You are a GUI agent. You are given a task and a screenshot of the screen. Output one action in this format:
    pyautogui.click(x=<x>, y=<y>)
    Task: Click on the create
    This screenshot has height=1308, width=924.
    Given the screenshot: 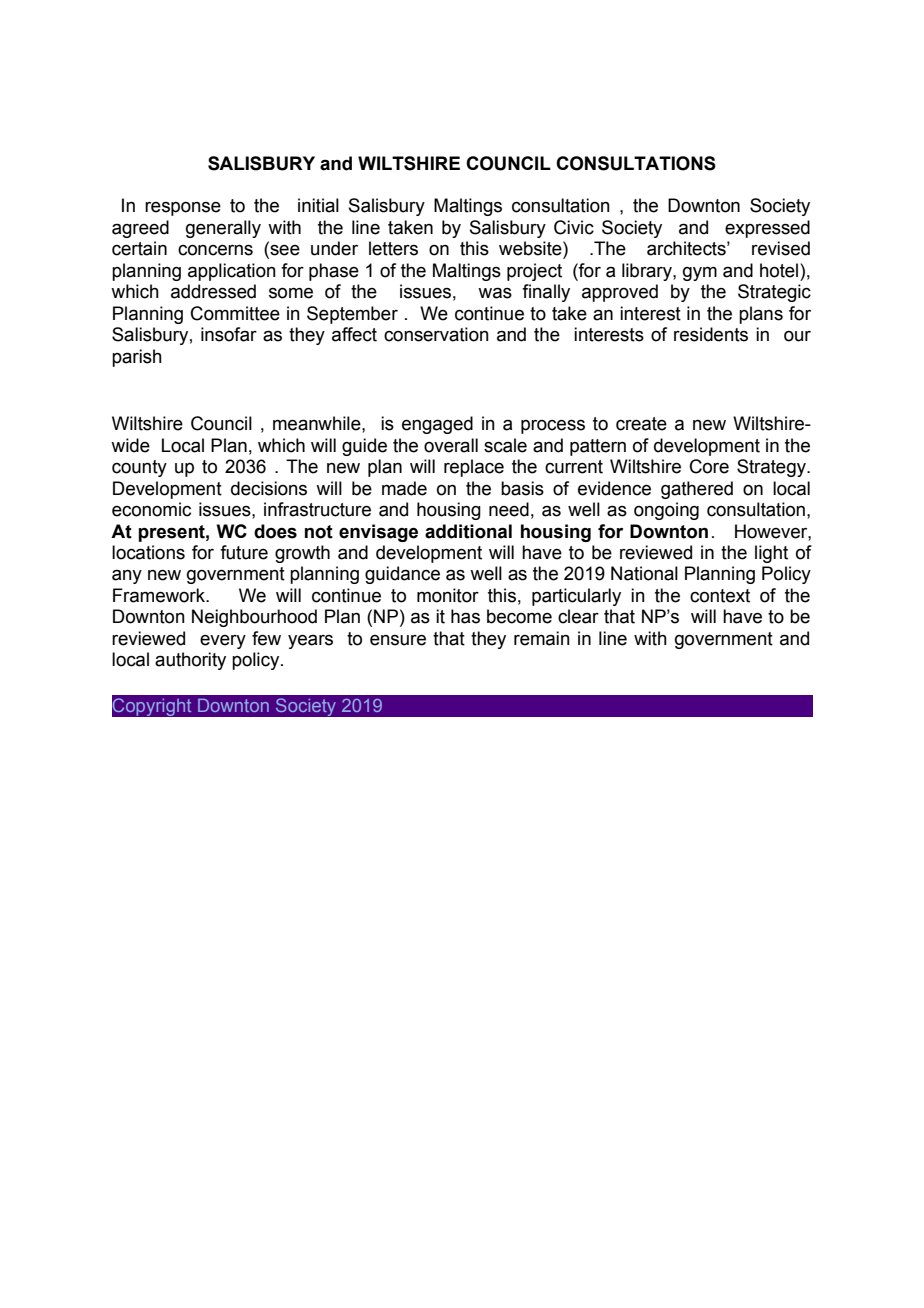 What is the action you would take?
    pyautogui.click(x=641, y=424)
